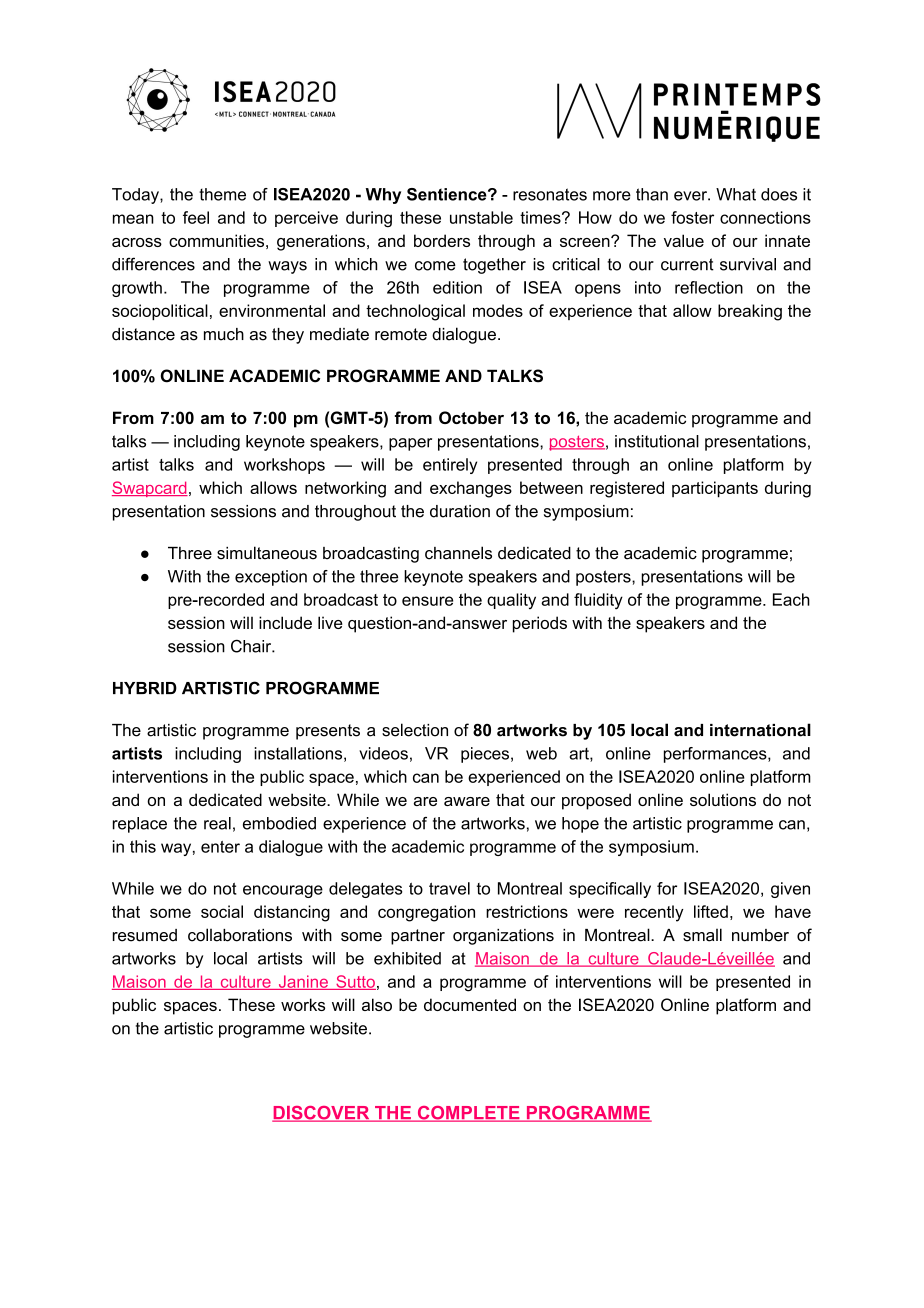  Describe the element at coordinates (702, 935) in the image. I see `small` at that location.
